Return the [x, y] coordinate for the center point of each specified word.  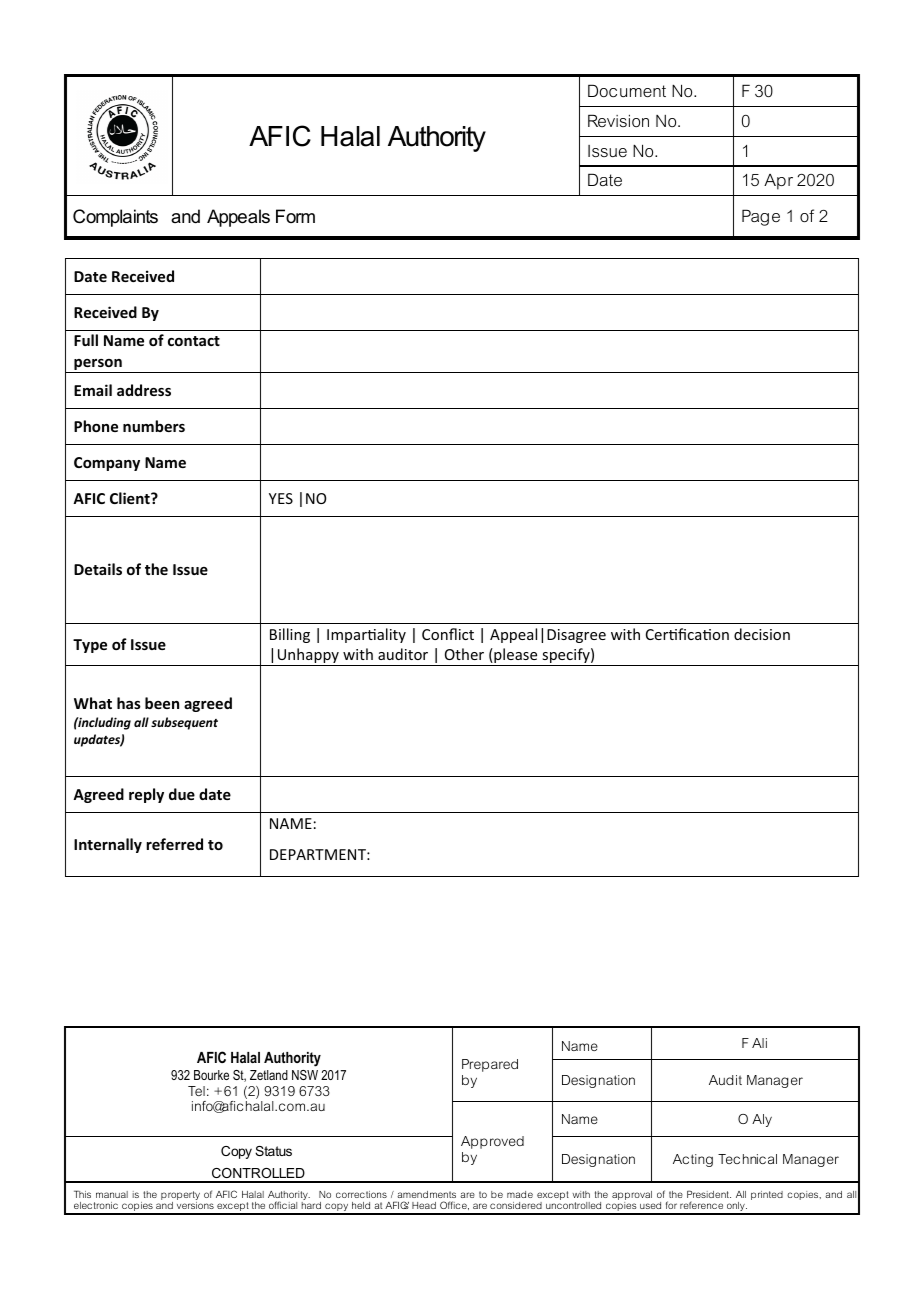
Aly [762, 1120]
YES [281, 498]
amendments [426, 1194]
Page [761, 217]
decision [762, 634]
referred [174, 844]
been [162, 703]
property [180, 1197]
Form [295, 216]
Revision [618, 120]
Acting [693, 1160]
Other [464, 654]
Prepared [490, 1065]
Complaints [115, 218]
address [144, 390]
